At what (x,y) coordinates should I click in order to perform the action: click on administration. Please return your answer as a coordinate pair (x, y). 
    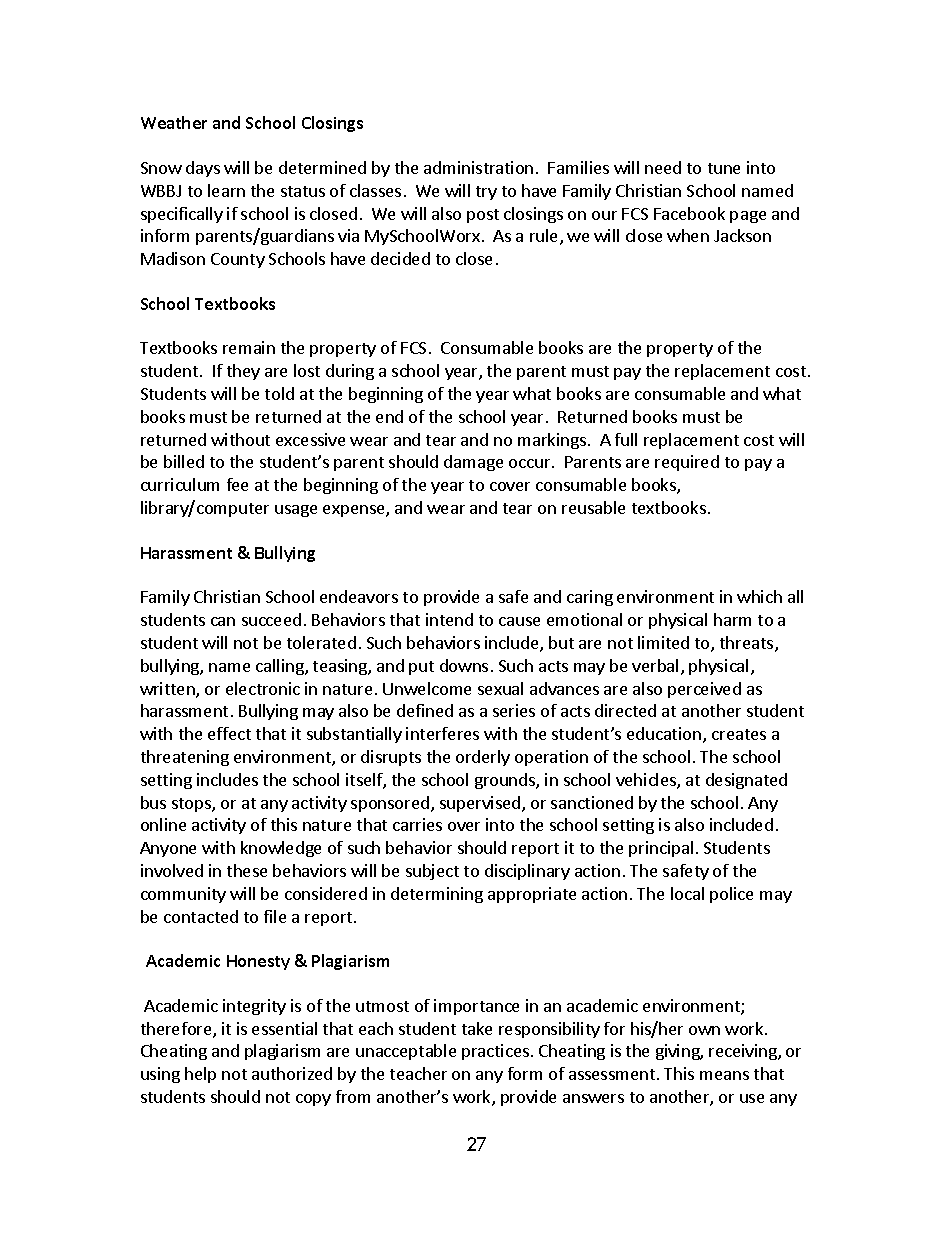
    Looking at the image, I should click on (478, 167).
